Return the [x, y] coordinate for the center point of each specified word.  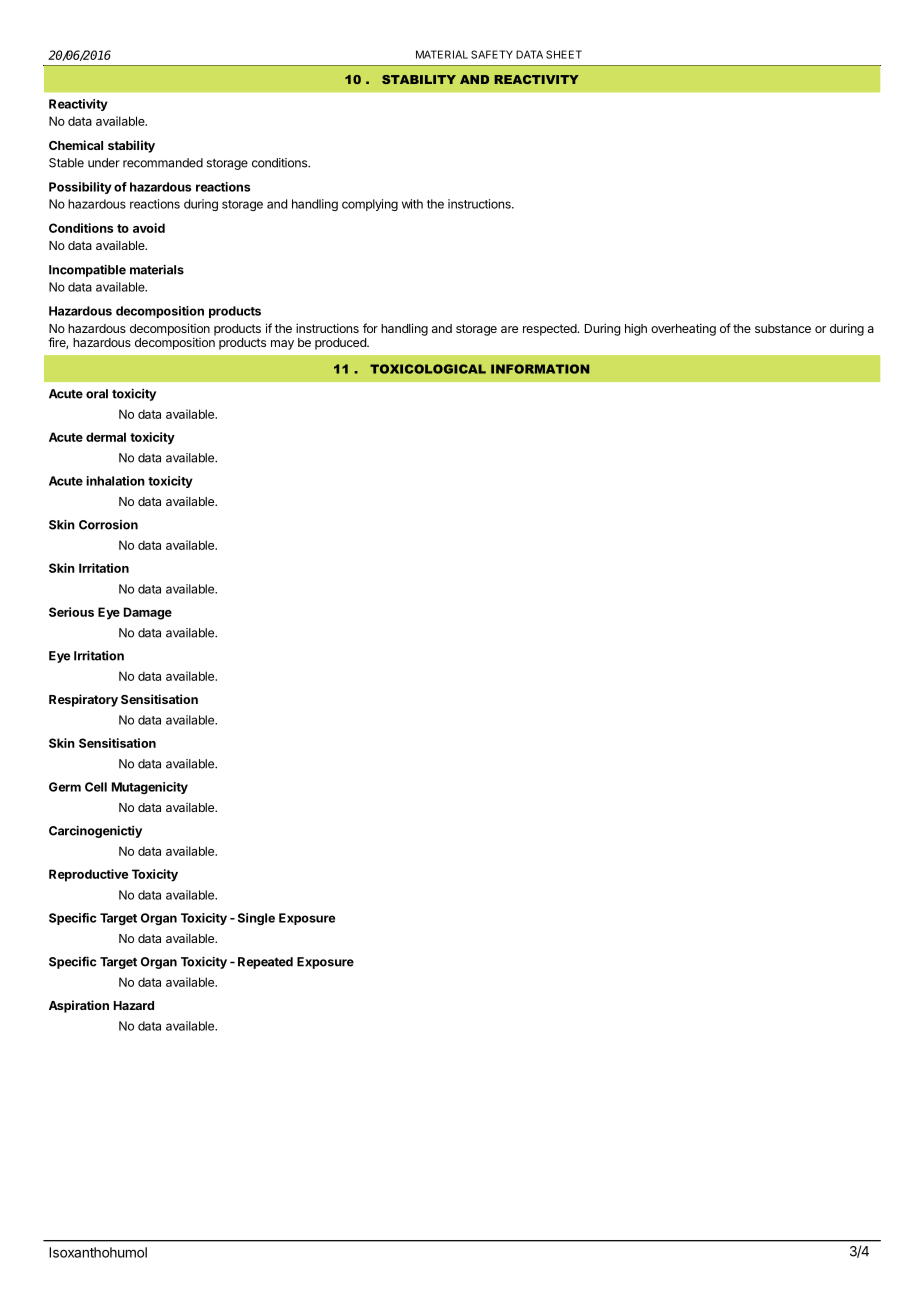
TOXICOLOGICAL [428, 369]
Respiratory [83, 700]
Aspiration [79, 1006]
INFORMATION [540, 369]
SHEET [564, 54]
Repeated [265, 963]
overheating [683, 329]
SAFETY [492, 54]
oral [97, 394]
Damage [148, 613]
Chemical [76, 145]
